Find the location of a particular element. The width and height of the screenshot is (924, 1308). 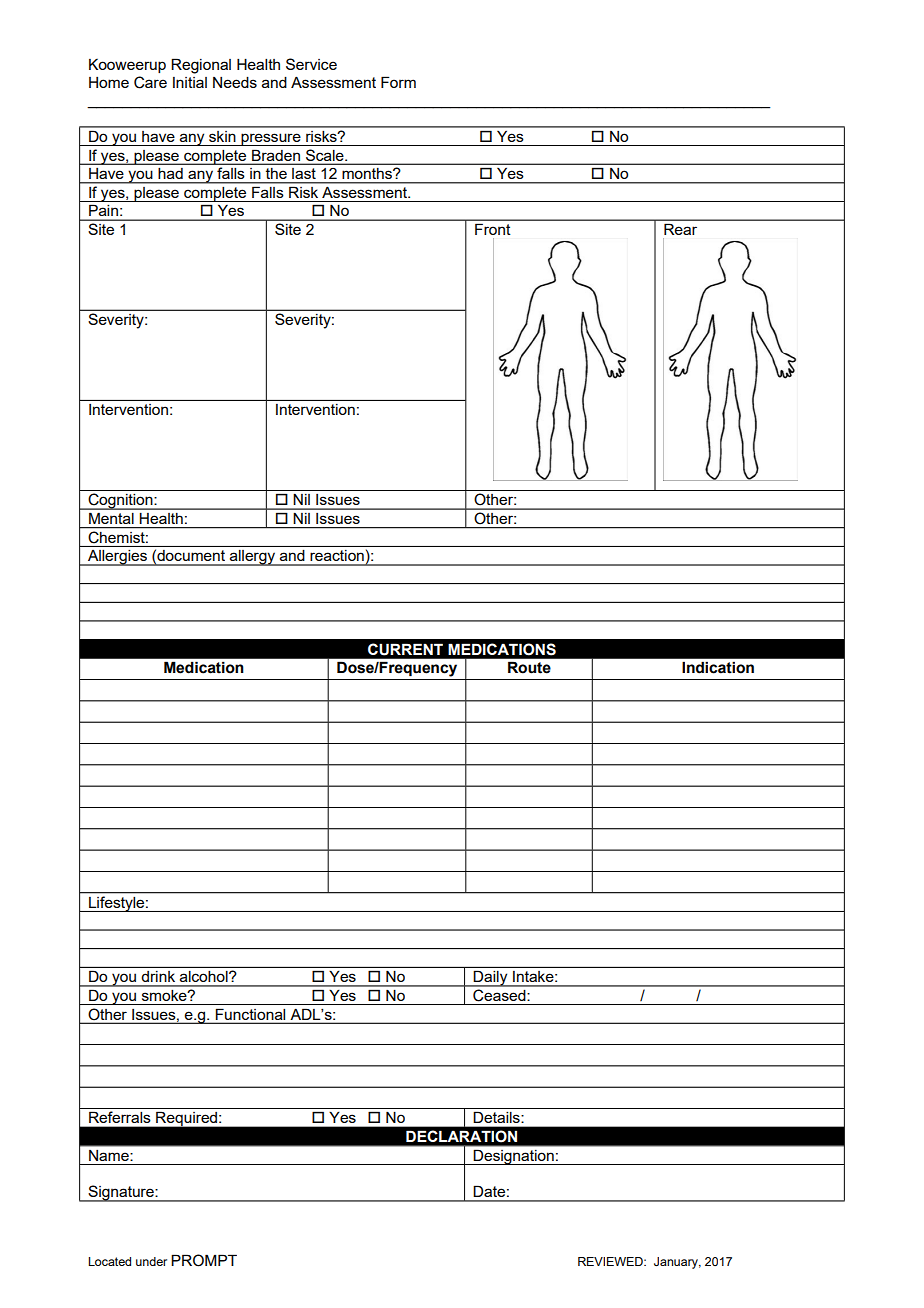

Needs is located at coordinates (235, 82).
